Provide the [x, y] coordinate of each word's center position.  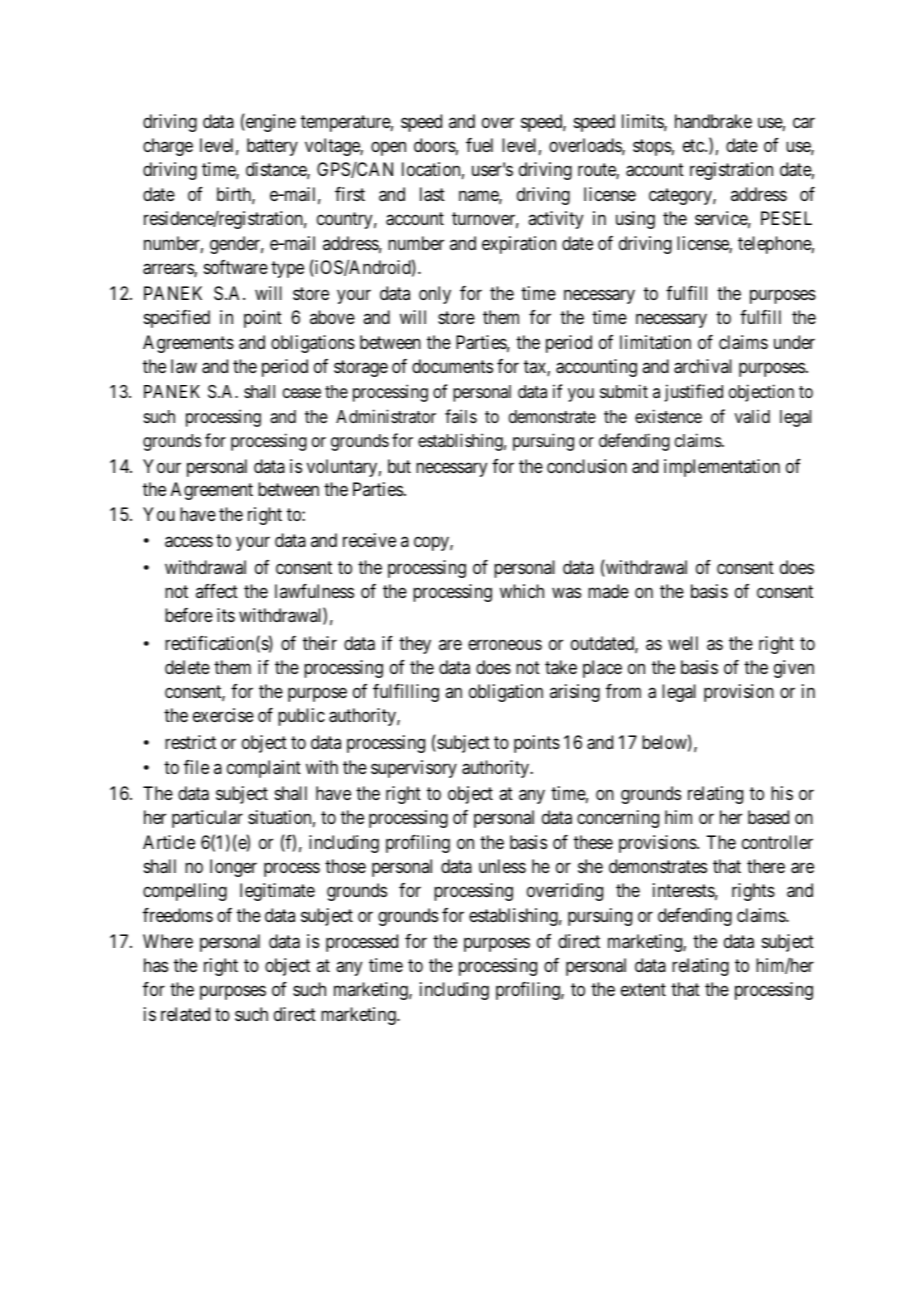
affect [217, 591]
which [522, 591]
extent [643, 990]
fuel [479, 145]
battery [272, 147]
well [683, 643]
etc [694, 145]
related [185, 1014]
